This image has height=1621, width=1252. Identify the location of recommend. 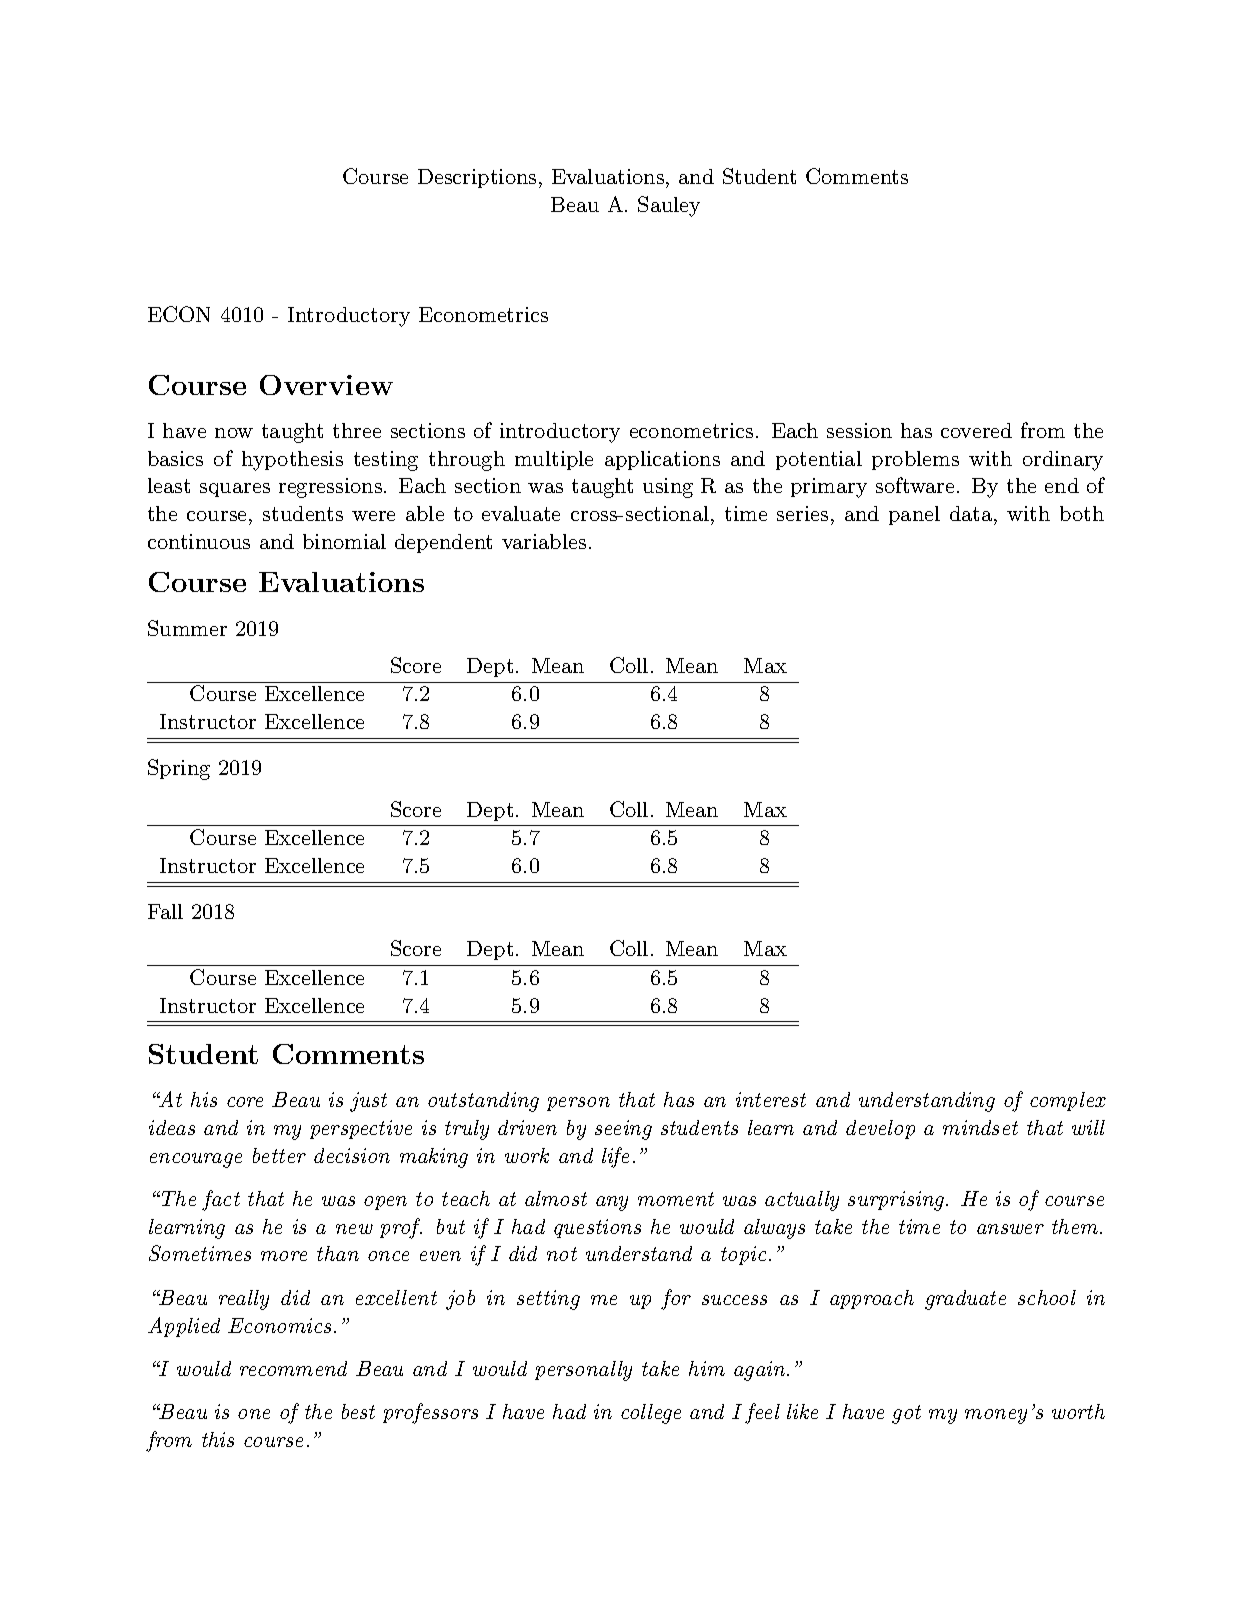
(293, 1368).
